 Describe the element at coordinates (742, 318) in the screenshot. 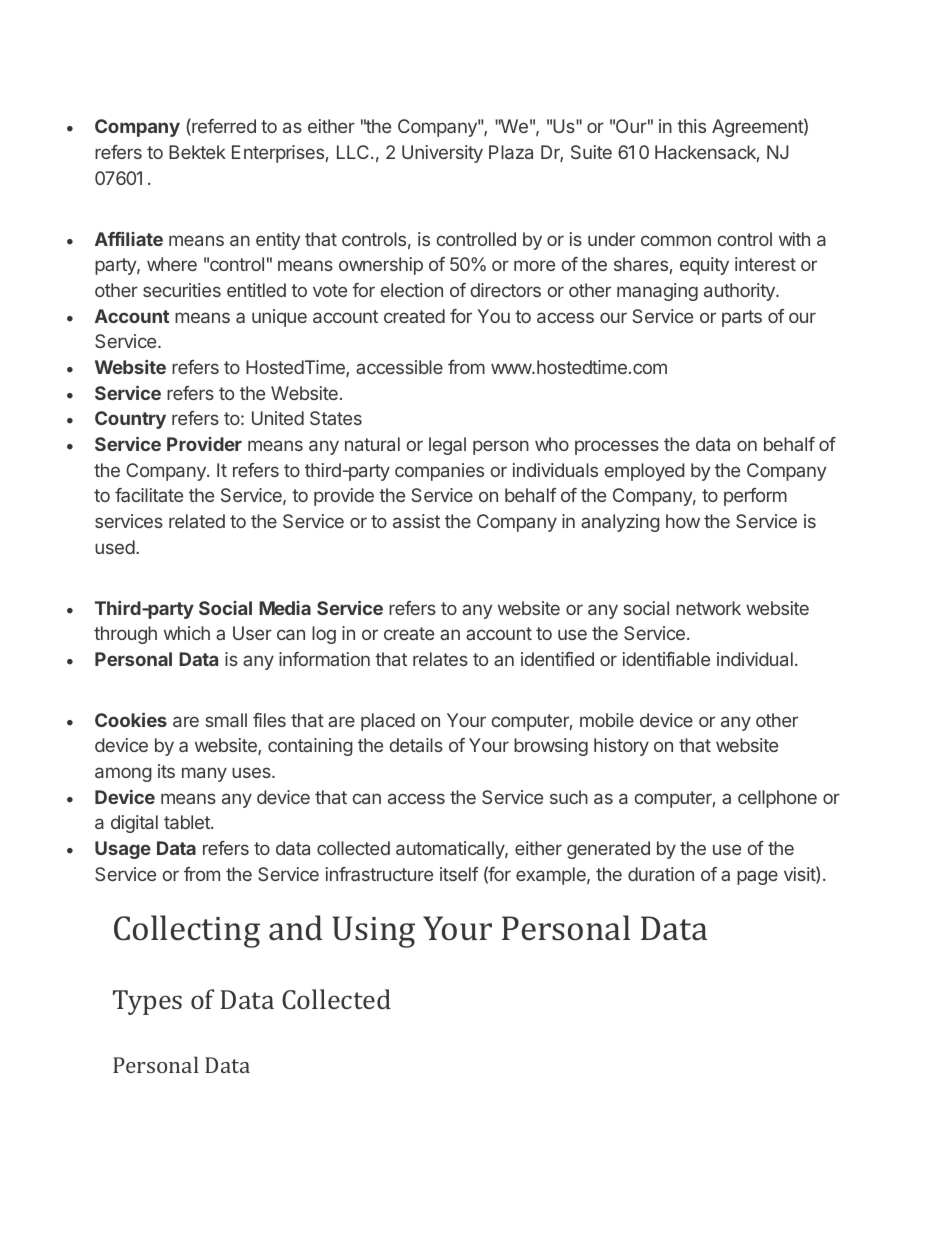

I see `parts` at that location.
